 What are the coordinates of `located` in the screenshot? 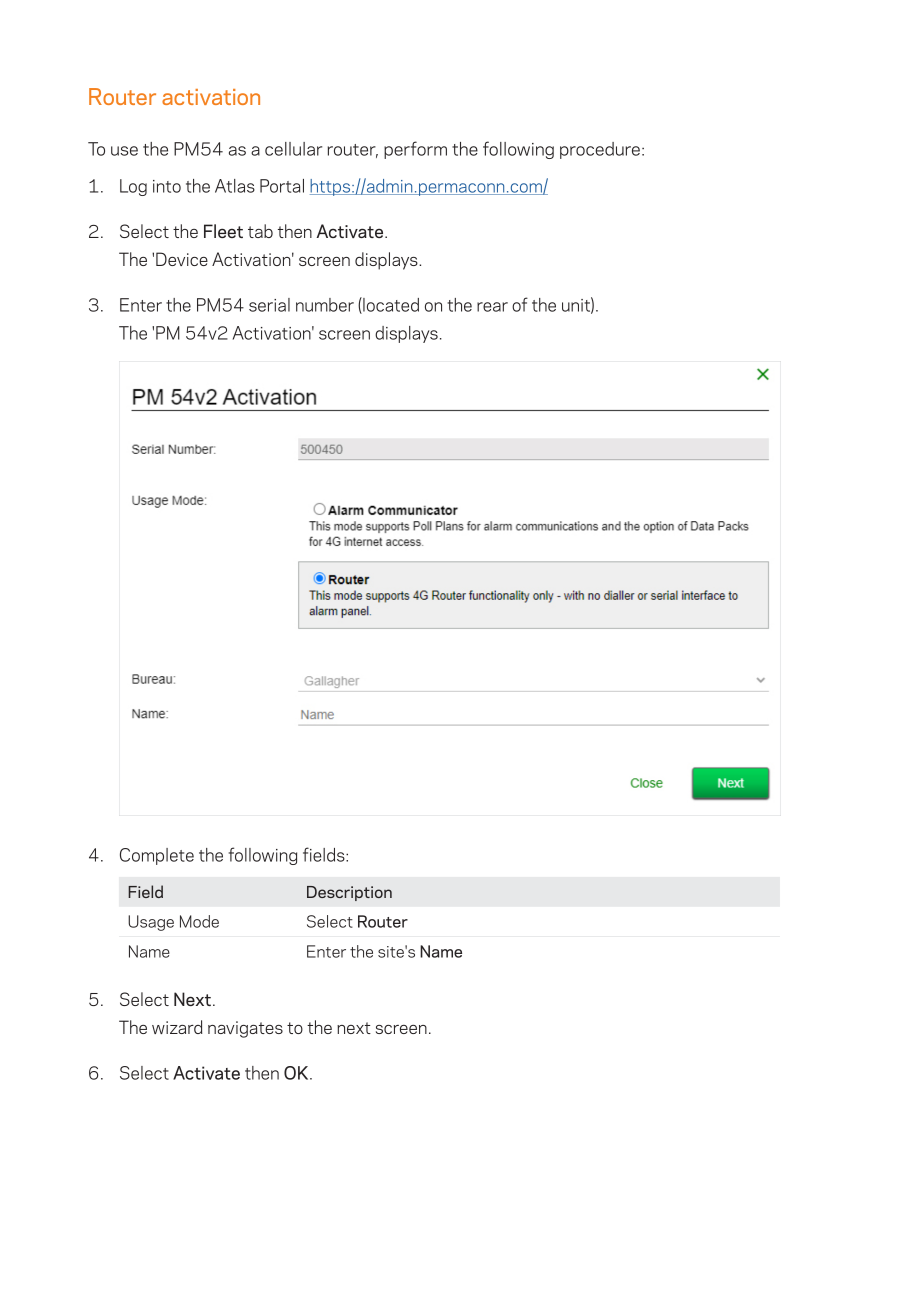 It's located at (390, 305).
